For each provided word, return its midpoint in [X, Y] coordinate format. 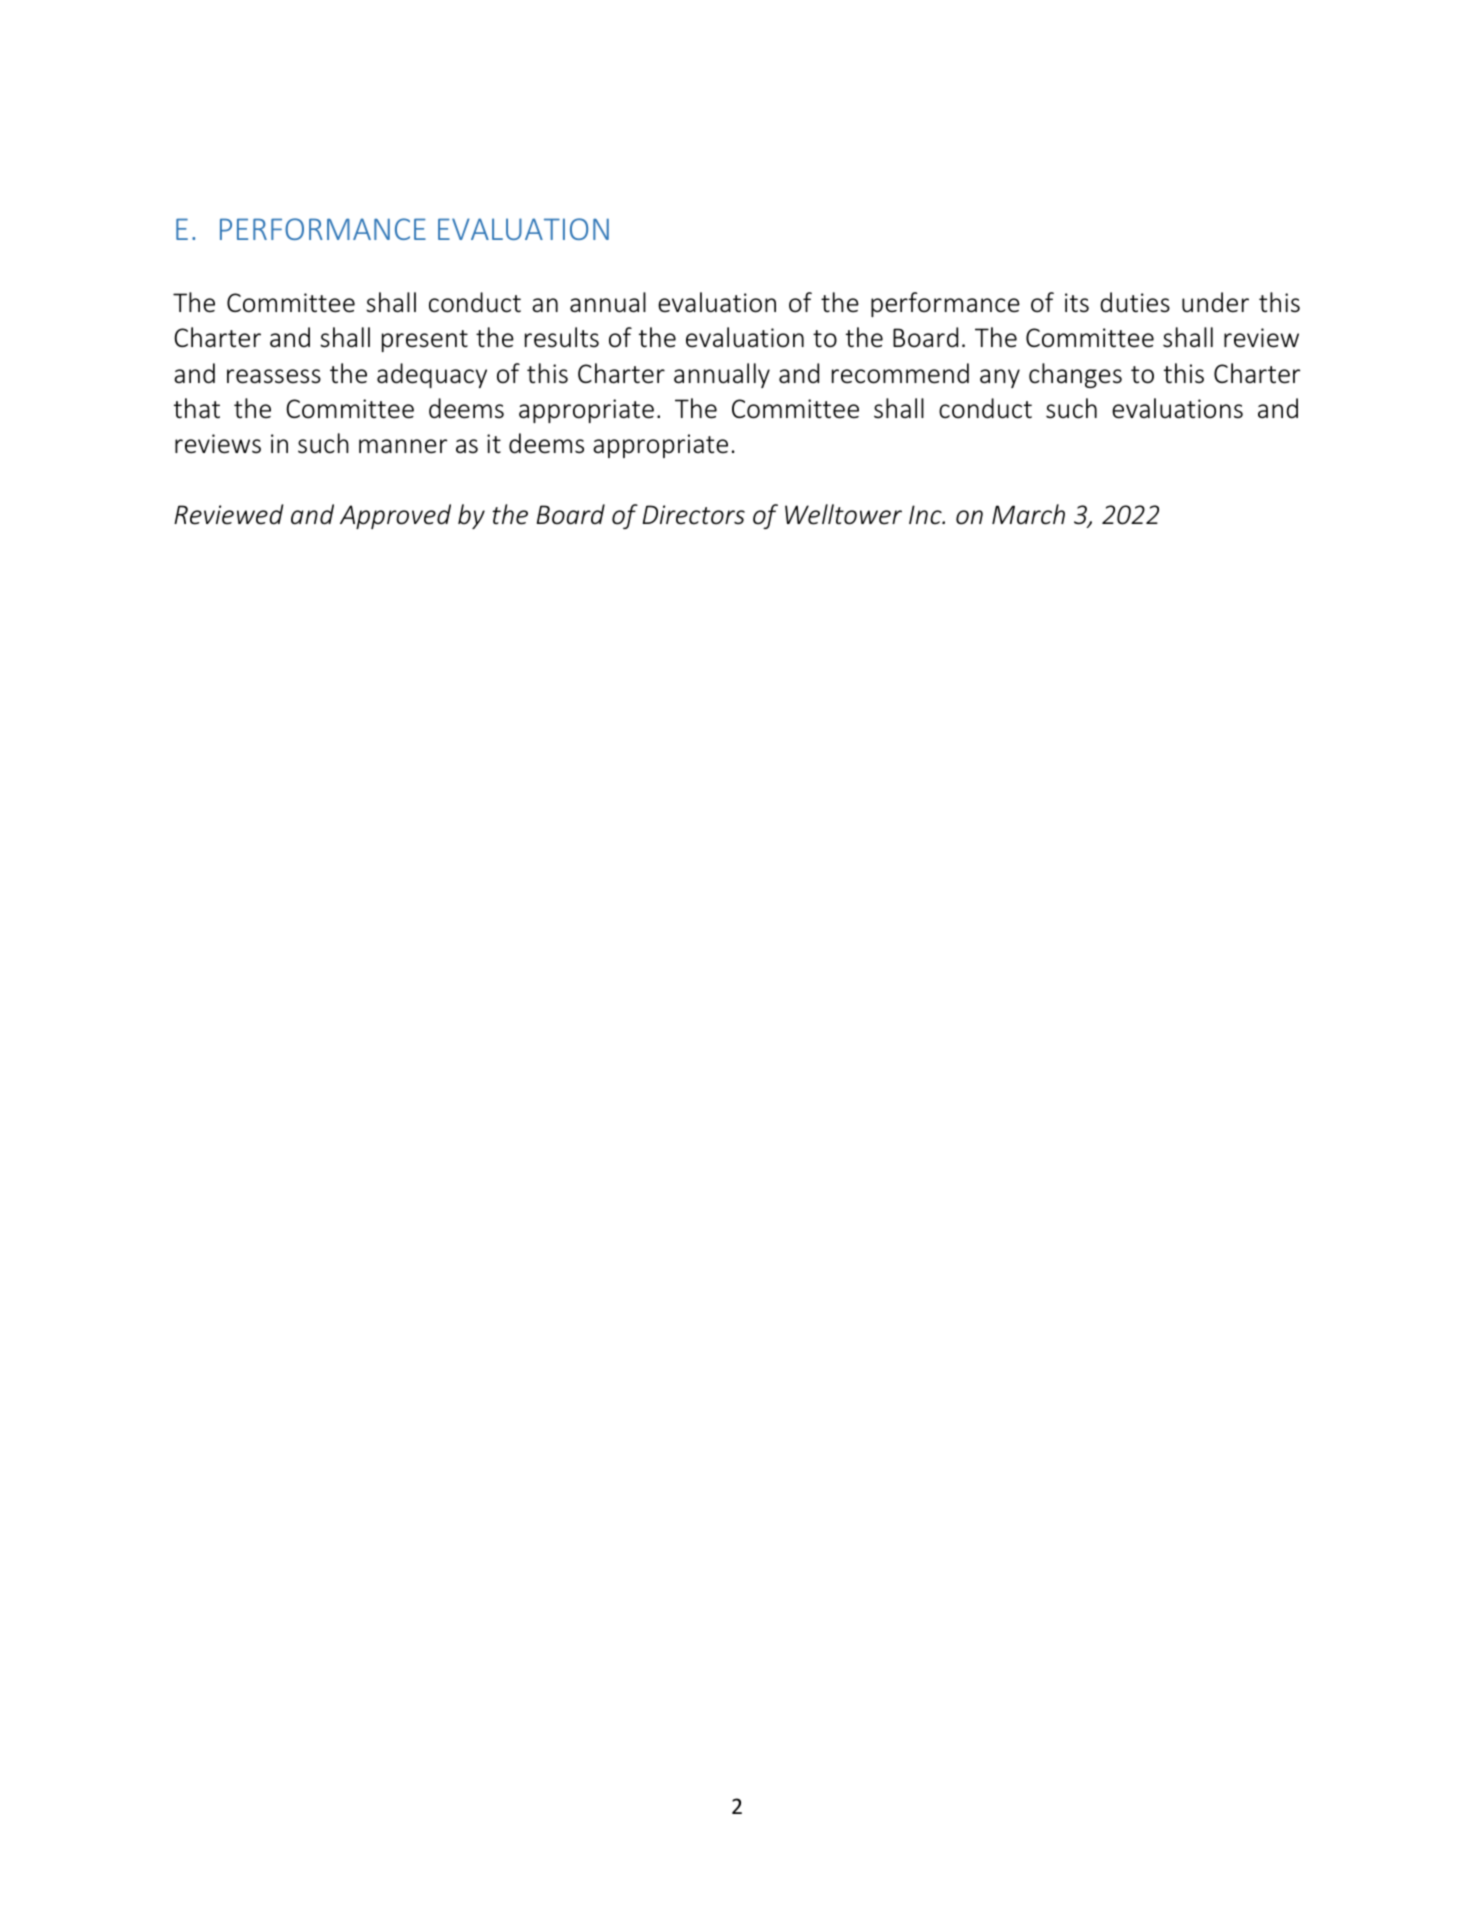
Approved [395, 516]
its [1077, 303]
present [425, 341]
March [1028, 514]
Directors [694, 515]
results [562, 337]
